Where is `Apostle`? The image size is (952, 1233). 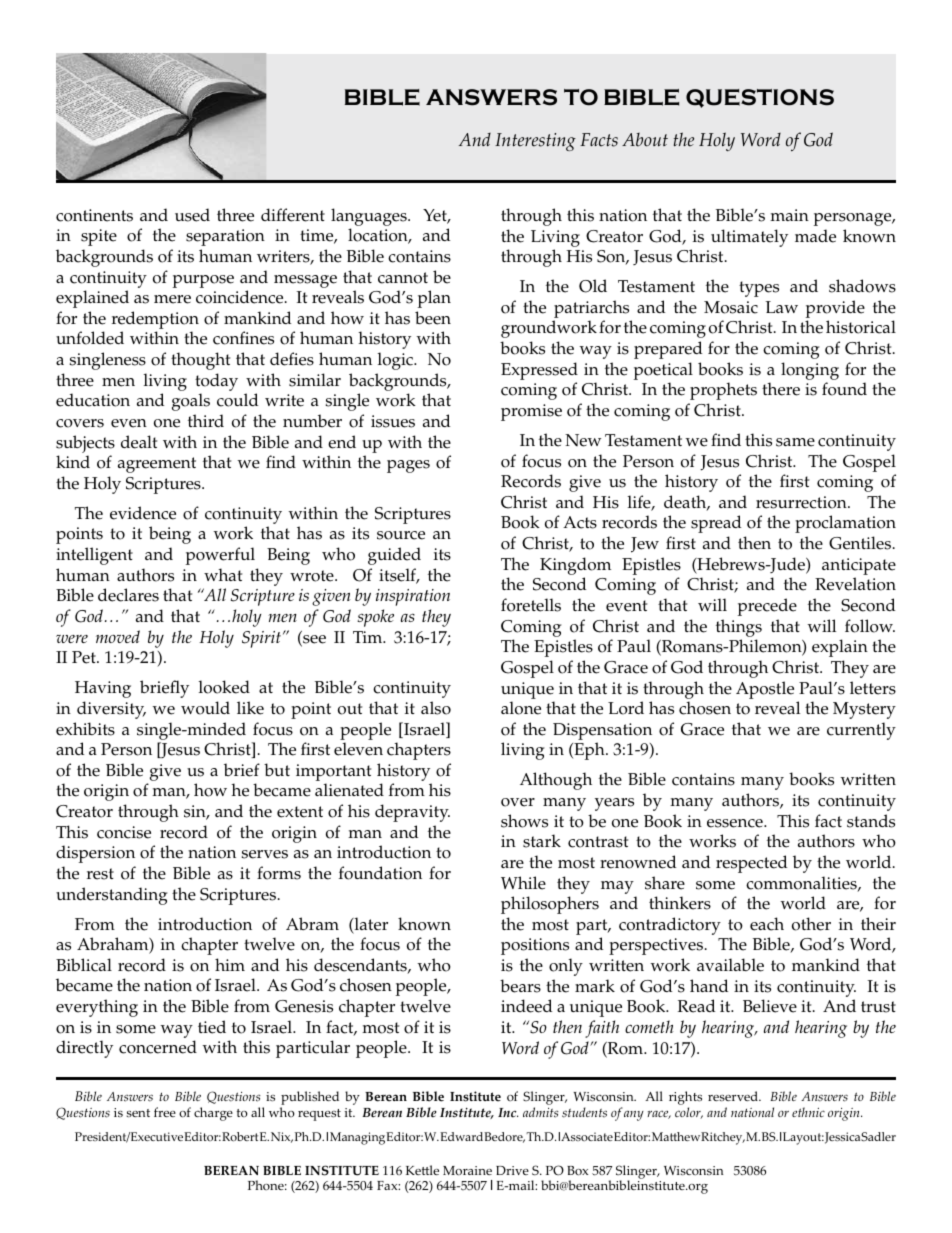
Apostle is located at coordinates (765, 690).
